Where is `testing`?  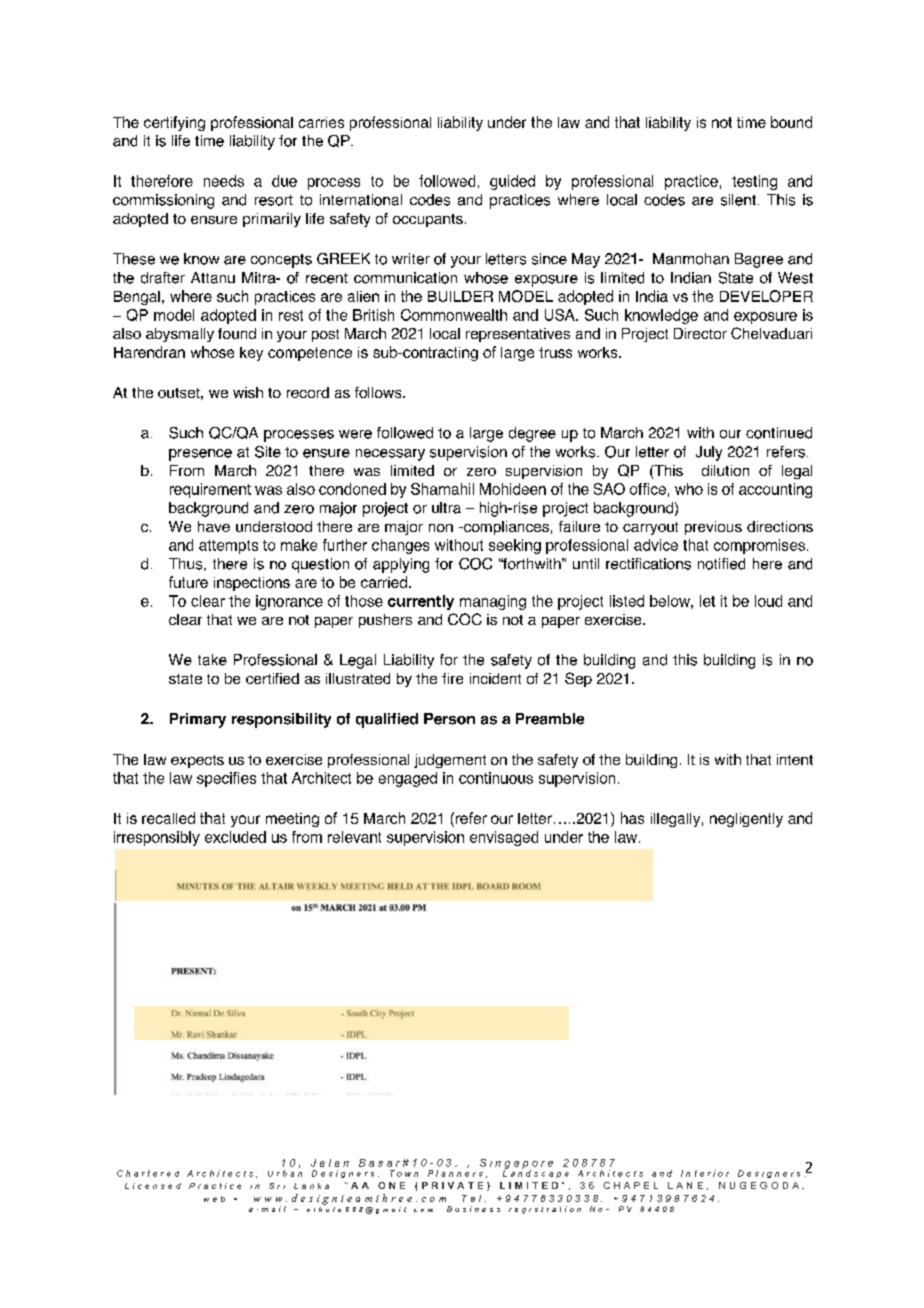
testing is located at coordinates (754, 182).
